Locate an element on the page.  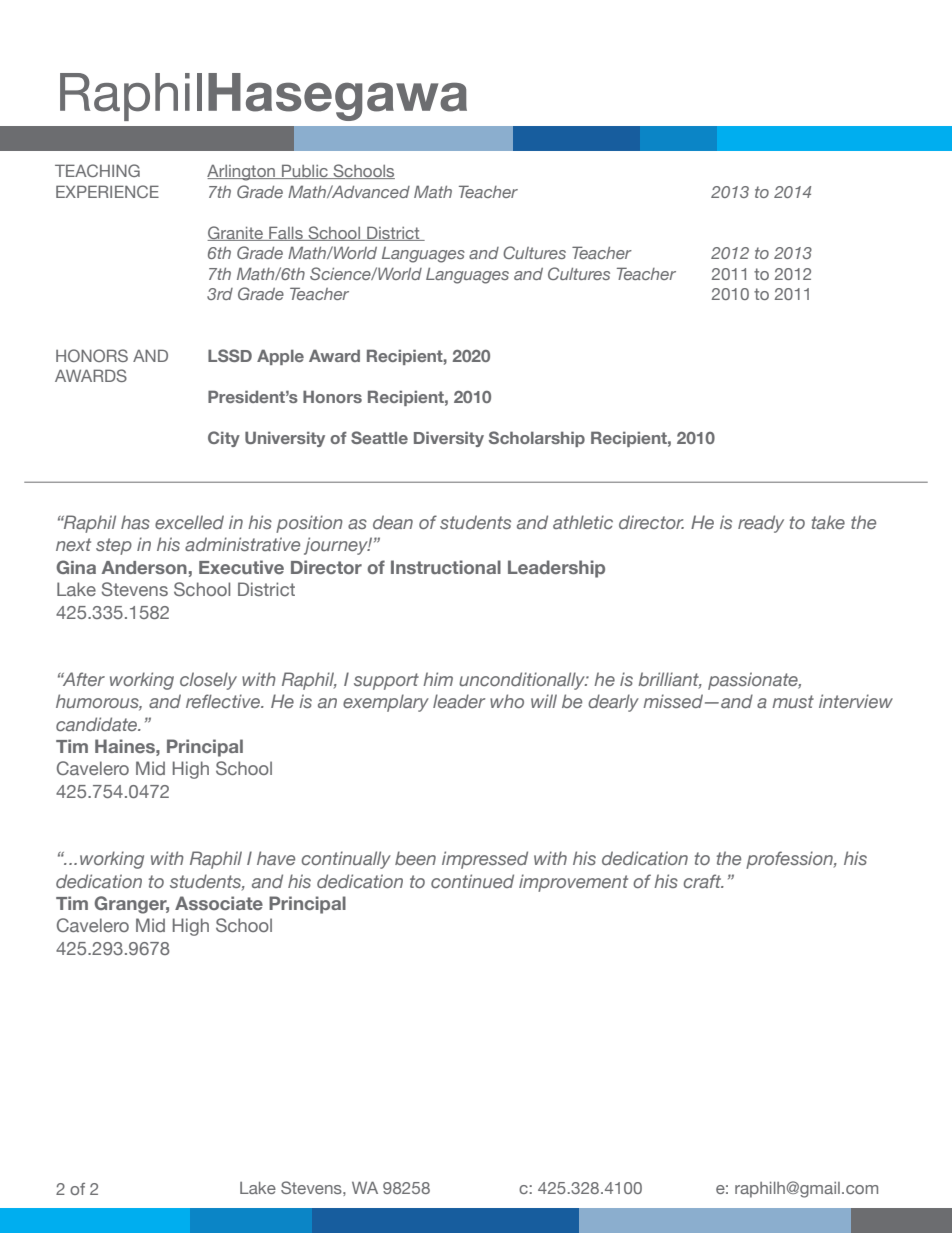
excelled is located at coordinates (189, 522).
